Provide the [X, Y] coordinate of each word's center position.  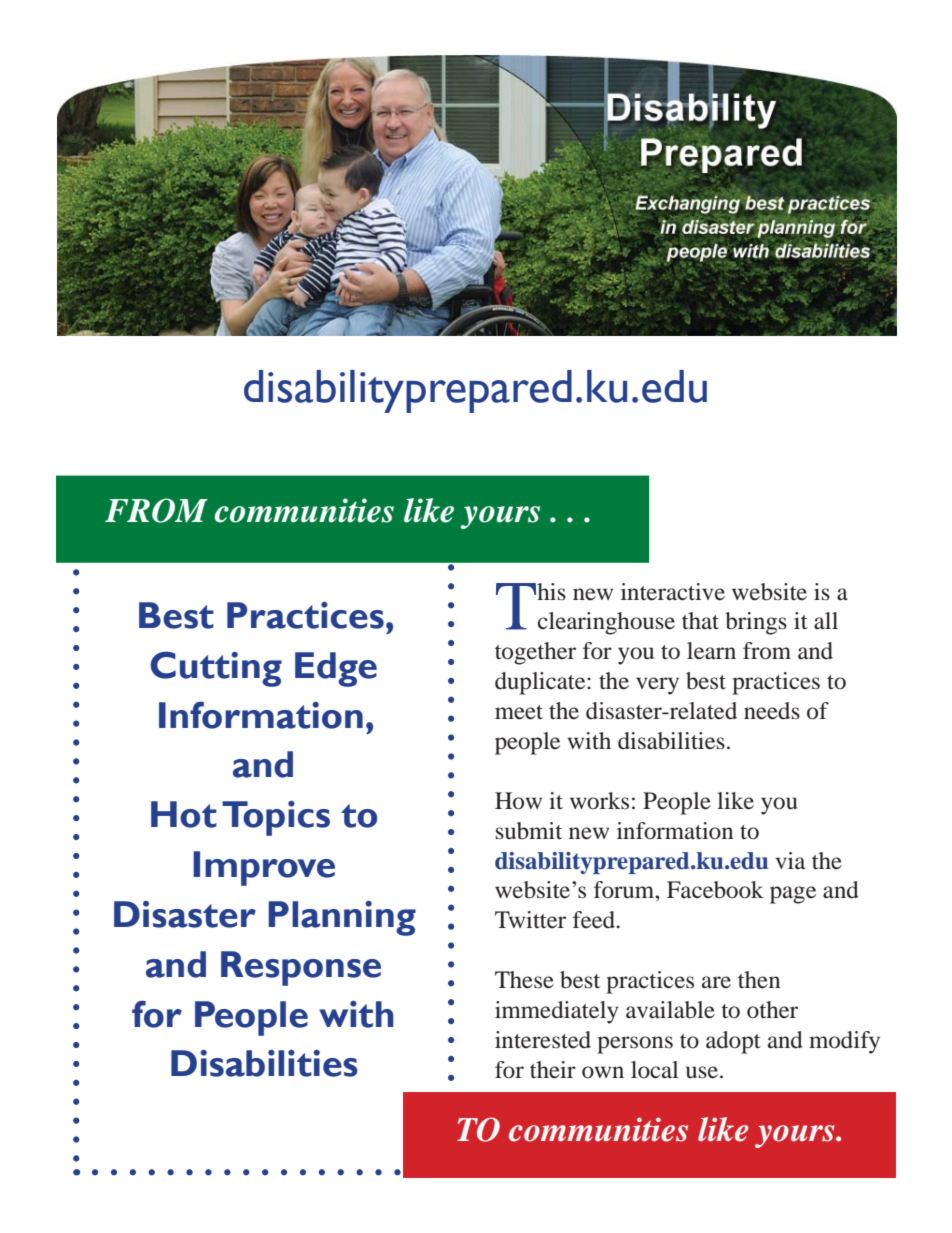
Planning [342, 918]
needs [772, 711]
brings [756, 623]
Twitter [530, 920]
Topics [276, 818]
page [793, 895]
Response [301, 968]
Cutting [216, 669]
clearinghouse [606, 623]
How [518, 801]
